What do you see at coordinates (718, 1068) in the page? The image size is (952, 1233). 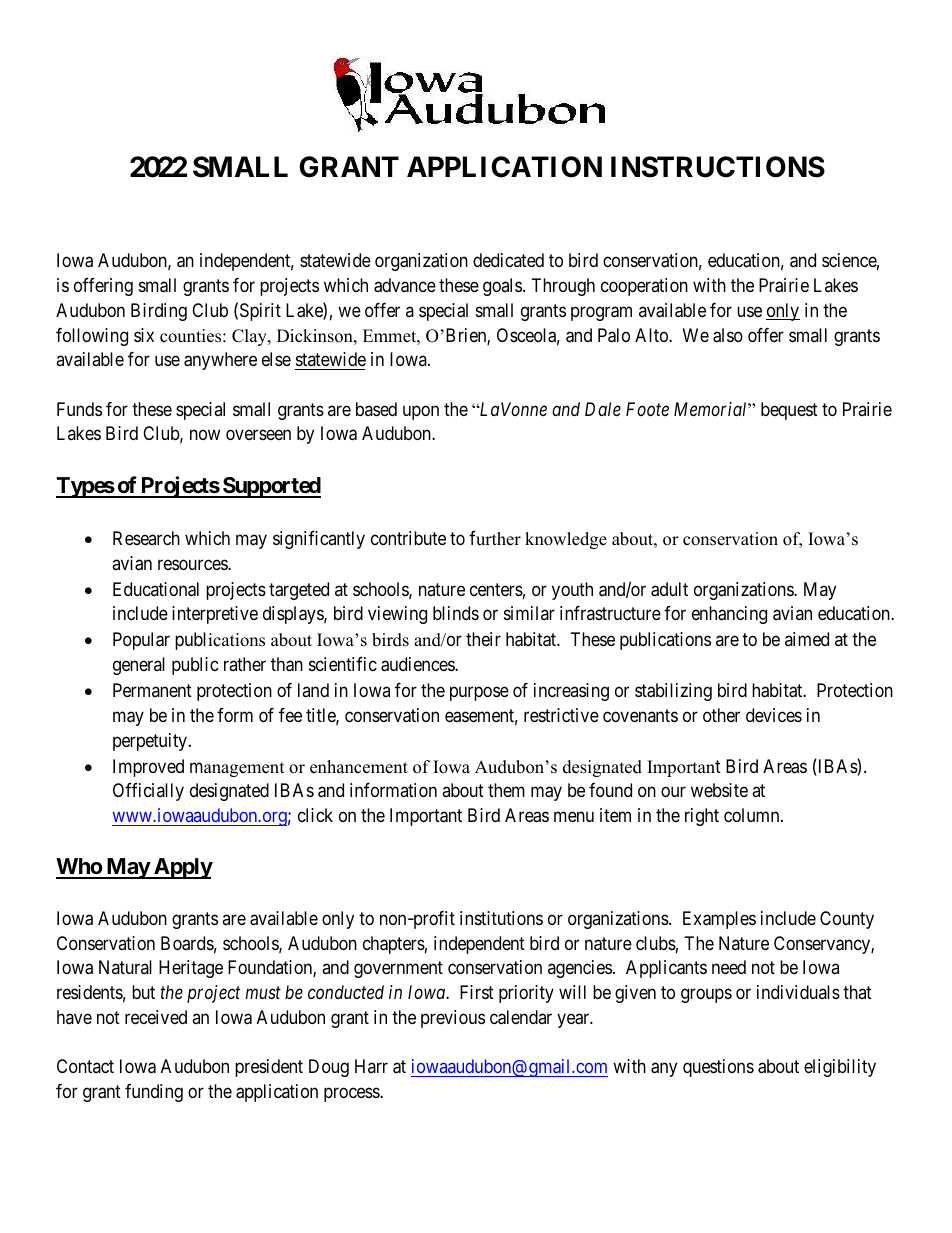 I see `questions` at bounding box center [718, 1068].
